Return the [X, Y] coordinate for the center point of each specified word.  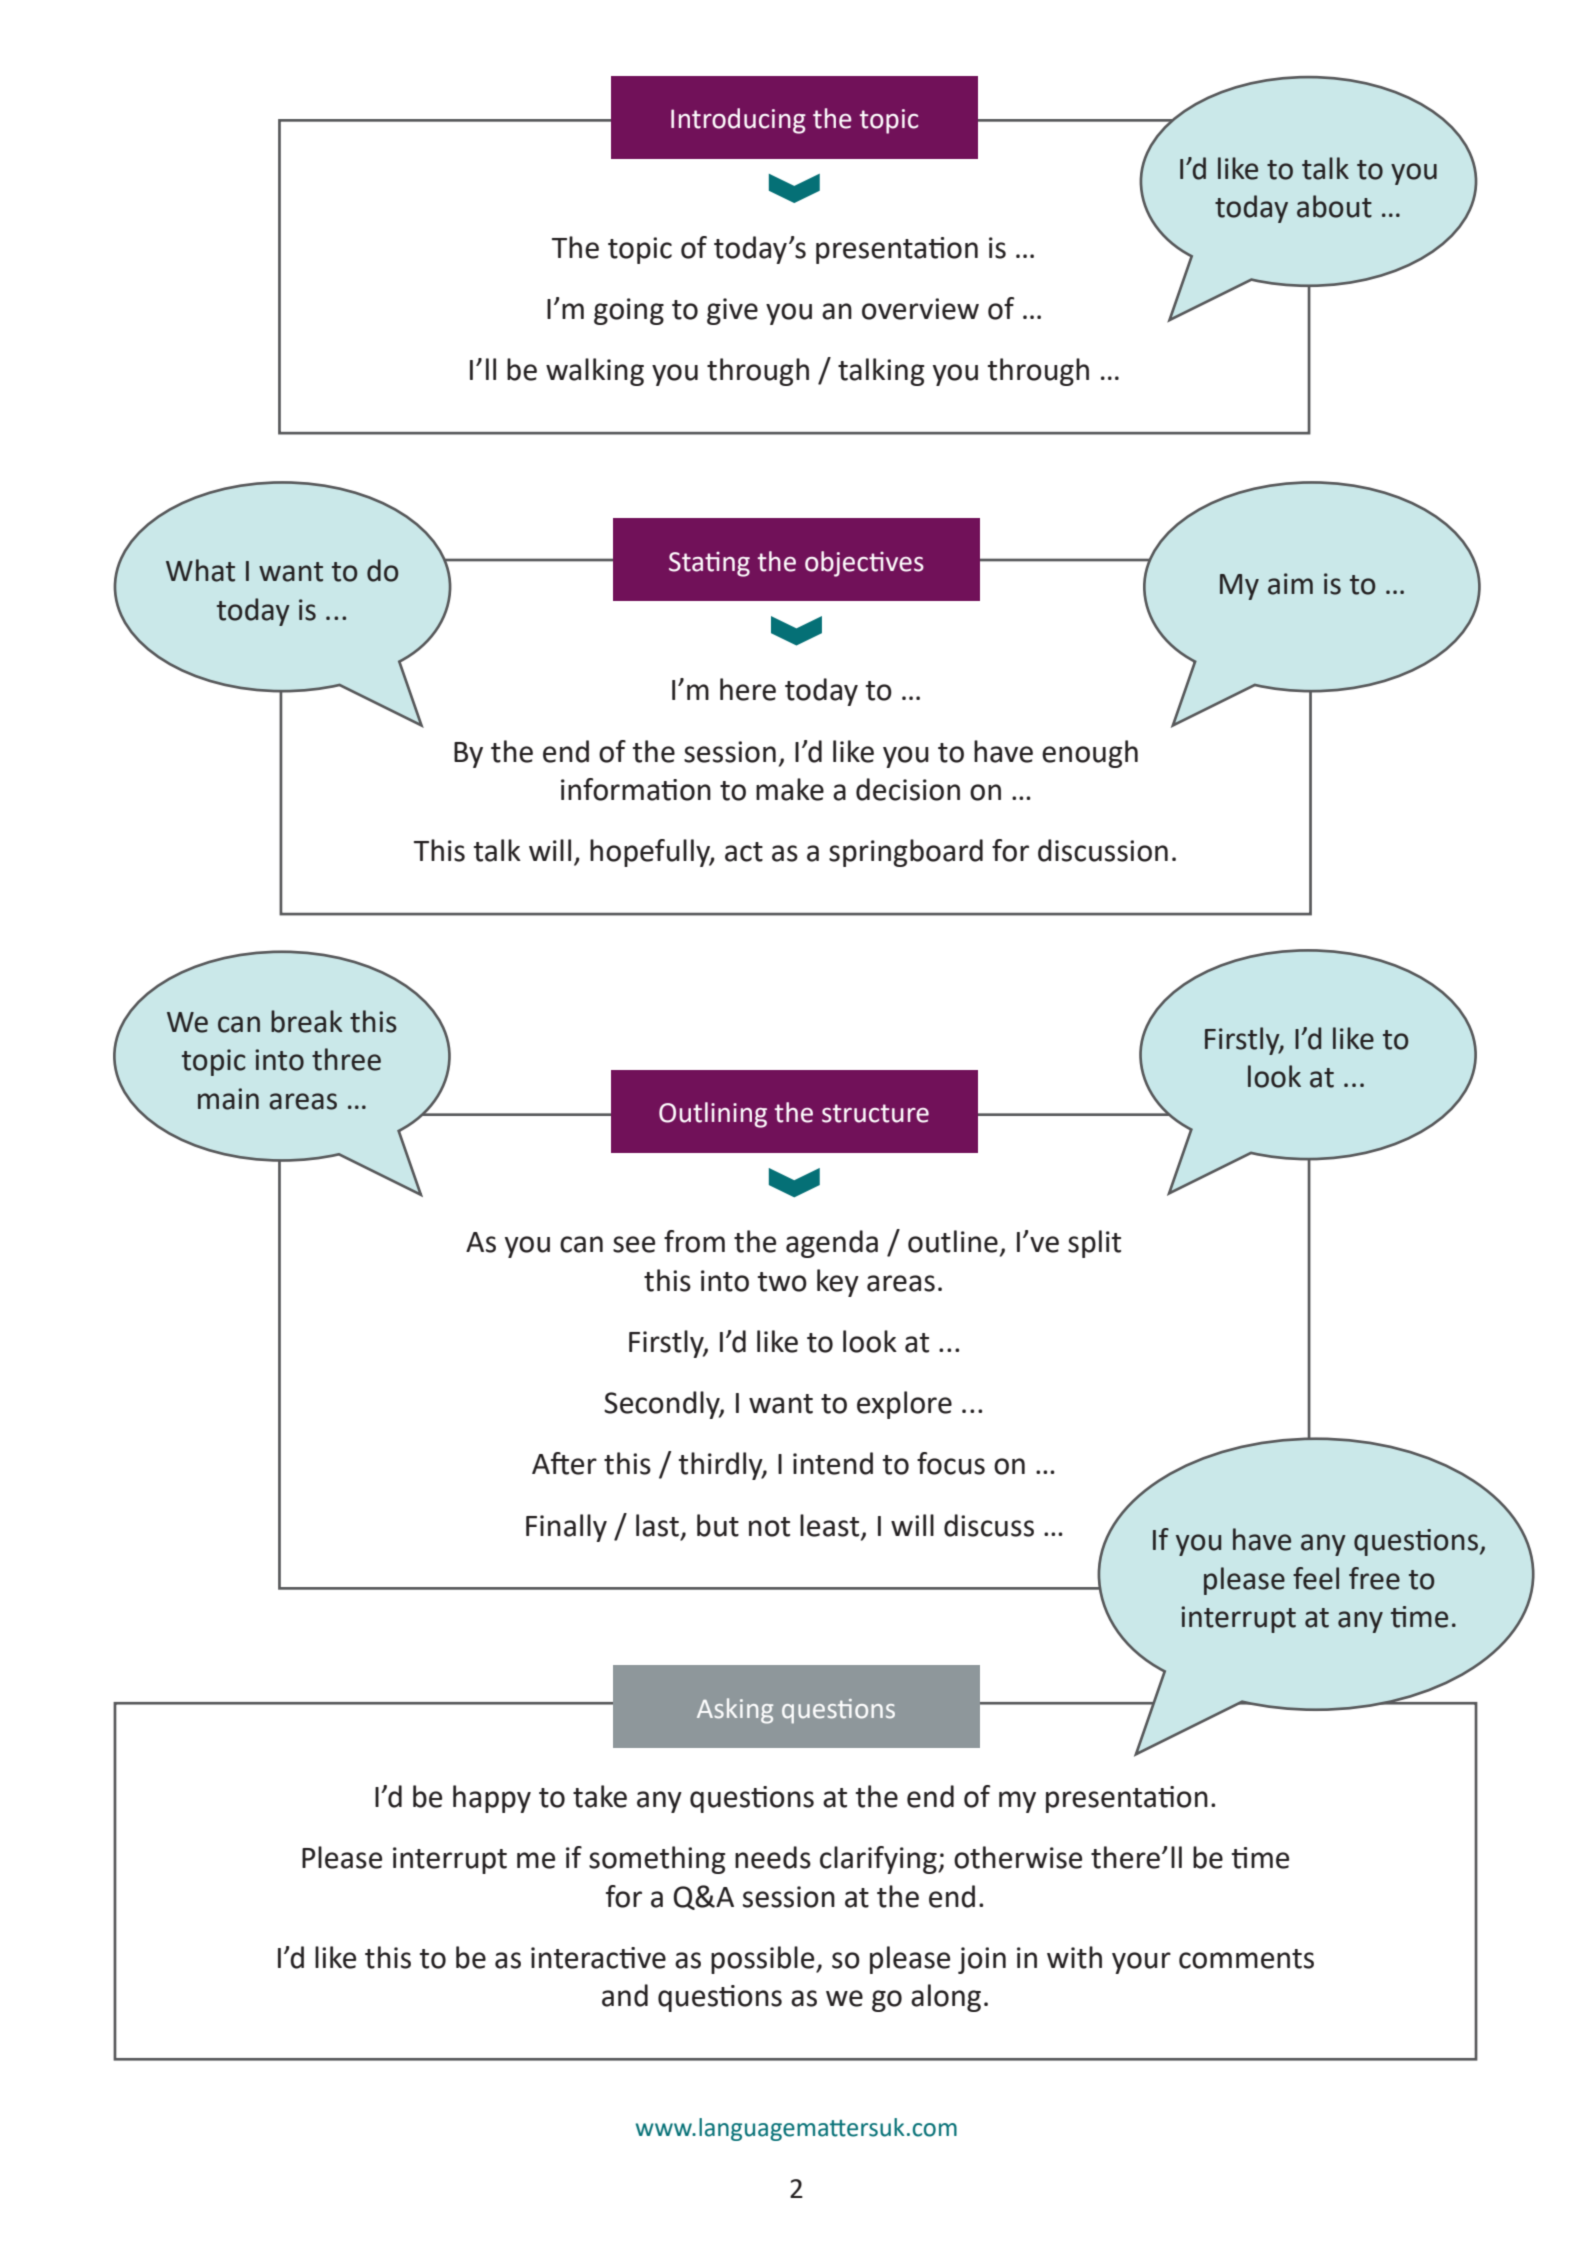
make [790, 789]
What [200, 570]
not [769, 1527]
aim [1290, 584]
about [1334, 206]
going [629, 311]
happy [492, 1799]
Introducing [738, 121]
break [307, 1021]
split [1094, 1244]
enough [1090, 754]
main [228, 1099]
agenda [832, 1244]
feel [1316, 1578]
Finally [566, 1528]
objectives [864, 564]
